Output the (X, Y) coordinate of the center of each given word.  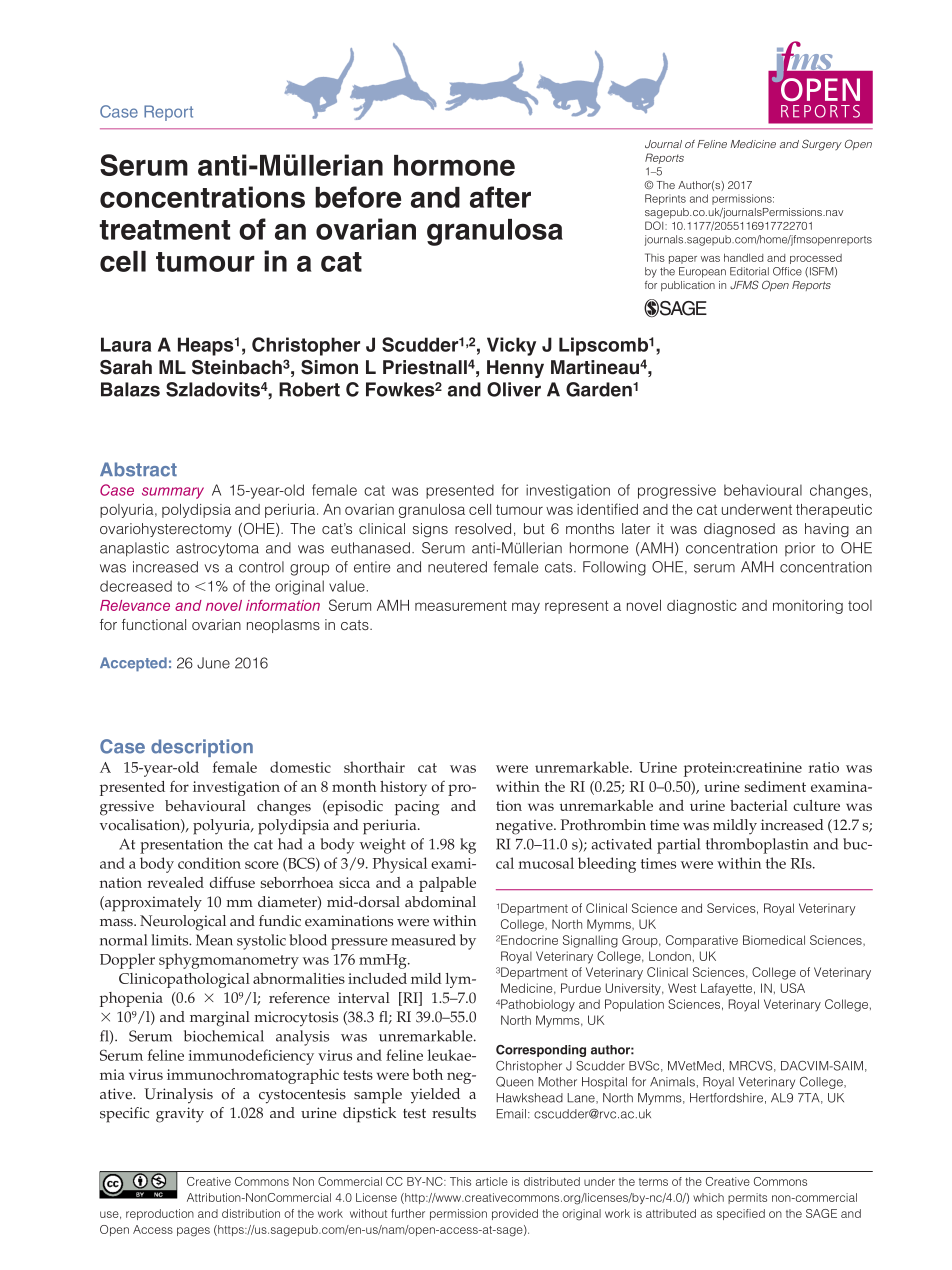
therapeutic (834, 511)
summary (173, 493)
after (500, 197)
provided (515, 1214)
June (213, 663)
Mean (214, 940)
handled (743, 258)
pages (193, 1232)
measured (423, 940)
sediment (775, 786)
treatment (165, 230)
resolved (483, 528)
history (403, 788)
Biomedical (774, 940)
